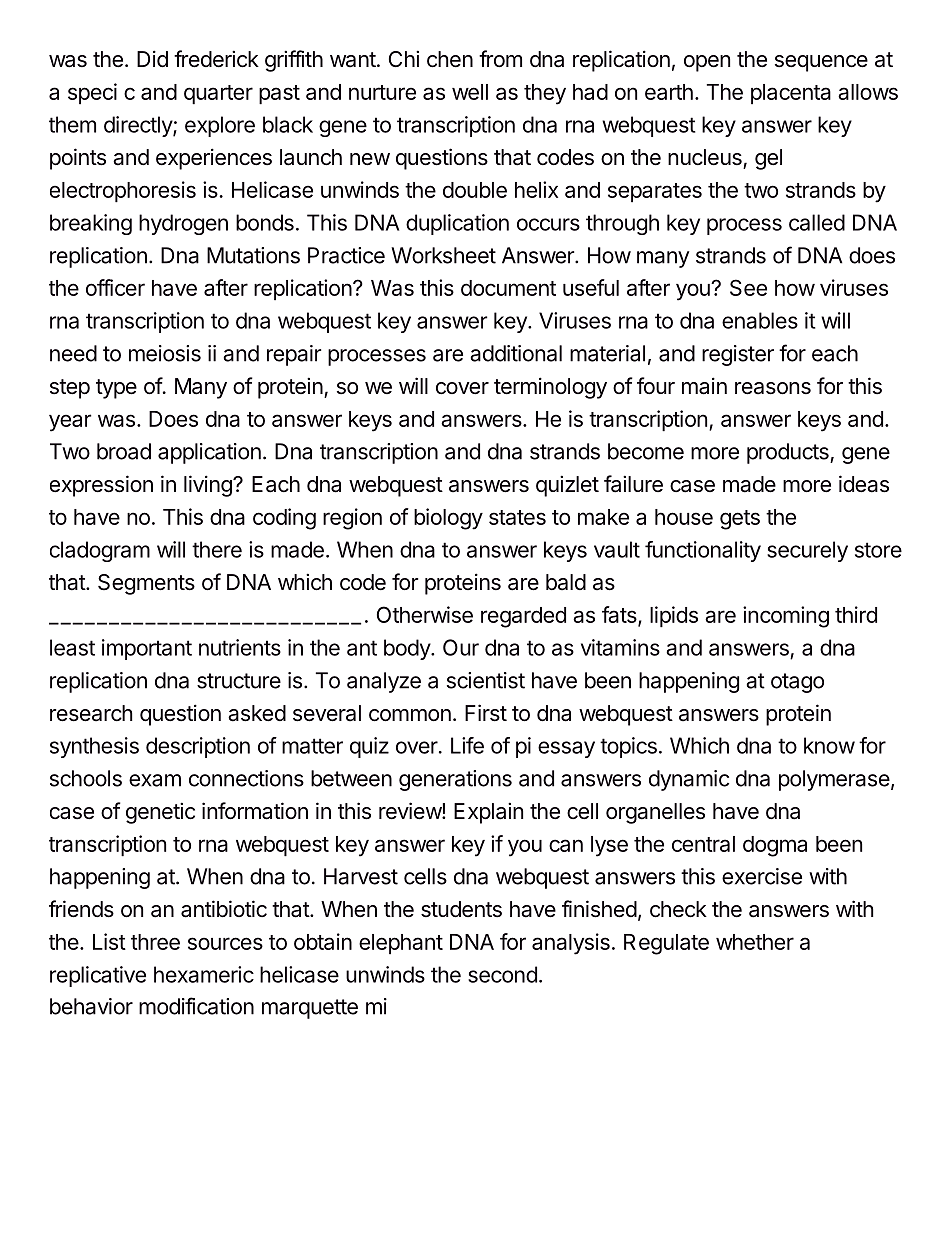 The image size is (952, 1233). What do you see at coordinates (152, 59) in the screenshot?
I see `Did` at bounding box center [152, 59].
